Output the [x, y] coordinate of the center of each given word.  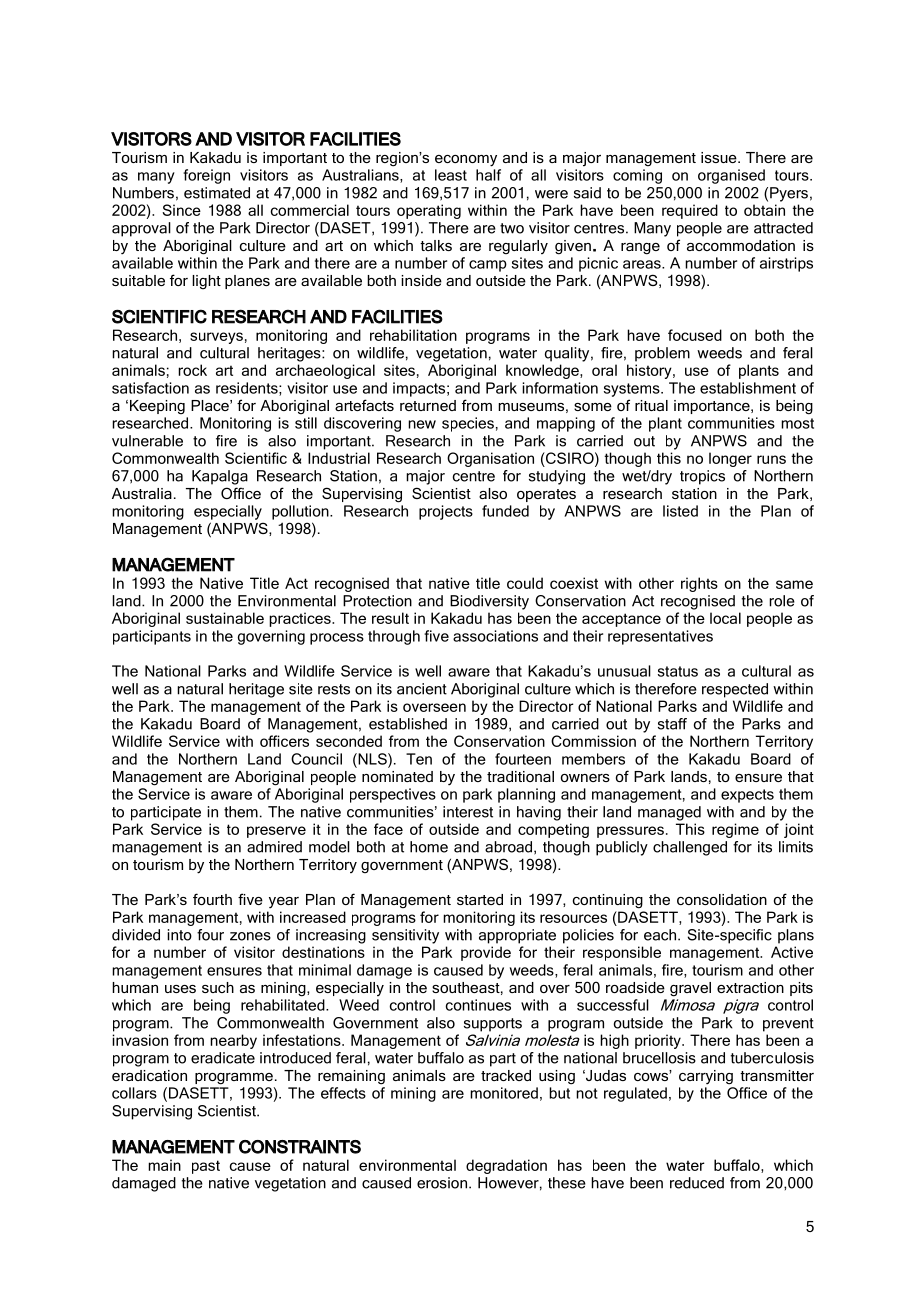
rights [699, 584]
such [218, 987]
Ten [419, 759]
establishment [748, 388]
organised [731, 176]
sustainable [225, 618]
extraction [750, 987]
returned [428, 405]
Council [316, 759]
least [451, 175]
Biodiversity [489, 602]
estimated [217, 193]
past [206, 1167]
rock [192, 370]
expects [747, 796]
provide [486, 953]
